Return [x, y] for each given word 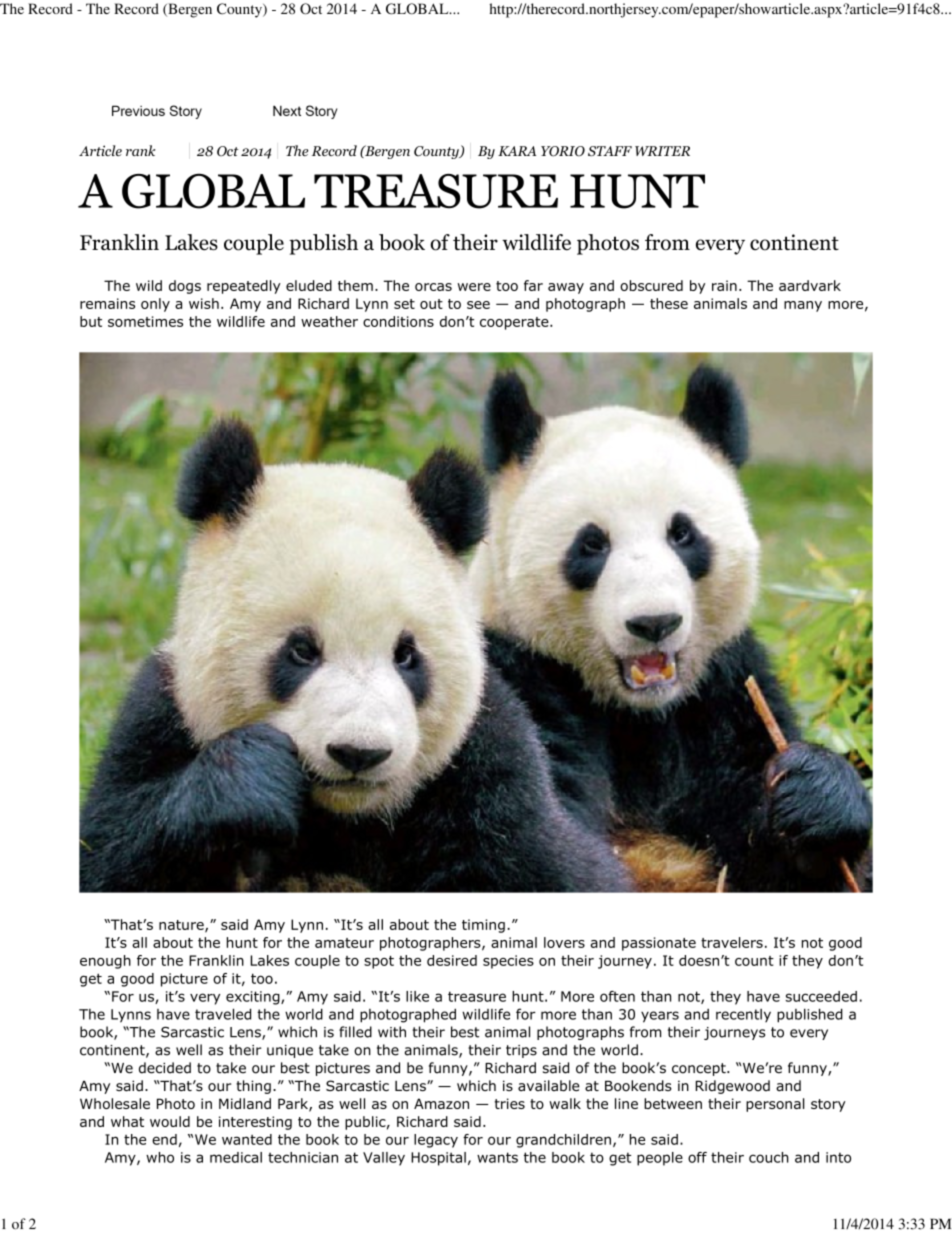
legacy [436, 1141]
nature [182, 926]
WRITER [662, 151]
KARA [517, 151]
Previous [138, 110]
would [170, 1121]
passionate [659, 944]
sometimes [145, 321]
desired [452, 960]
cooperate [515, 323]
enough [105, 962]
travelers [732, 942]
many [803, 306]
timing [483, 926]
